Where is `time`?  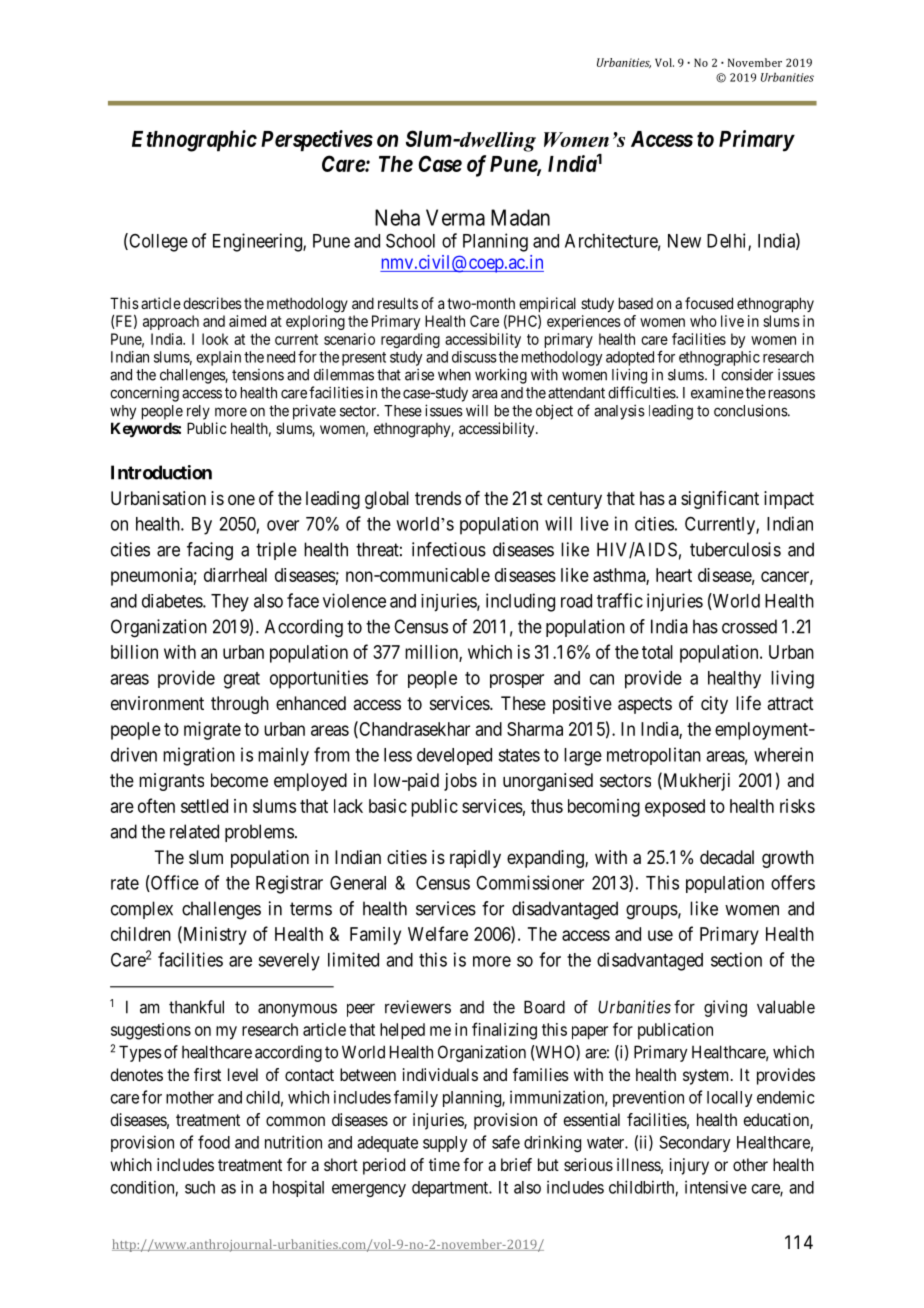
time is located at coordinates (444, 1164).
